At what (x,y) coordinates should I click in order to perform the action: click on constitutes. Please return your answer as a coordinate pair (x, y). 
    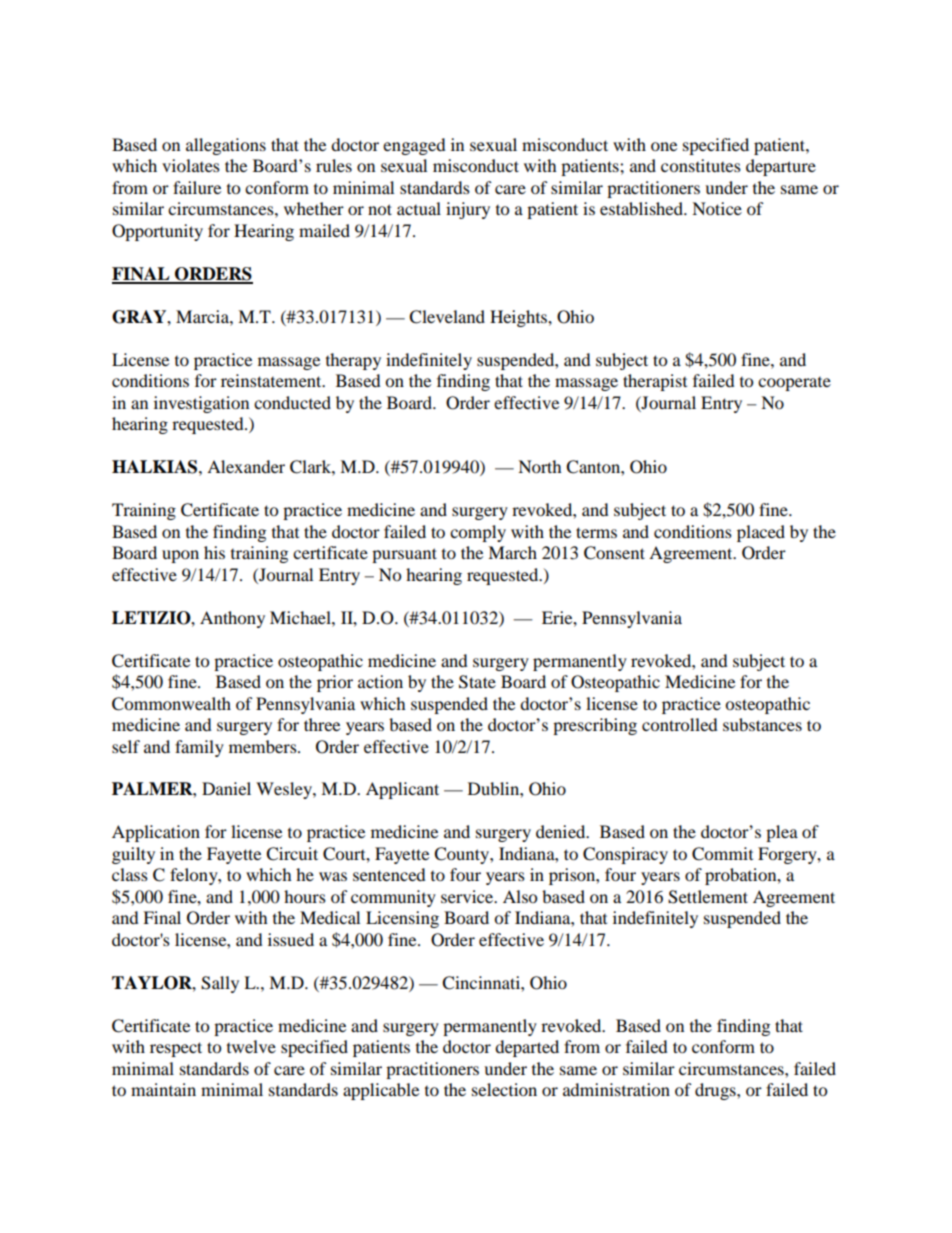
    Looking at the image, I should click on (701, 165).
